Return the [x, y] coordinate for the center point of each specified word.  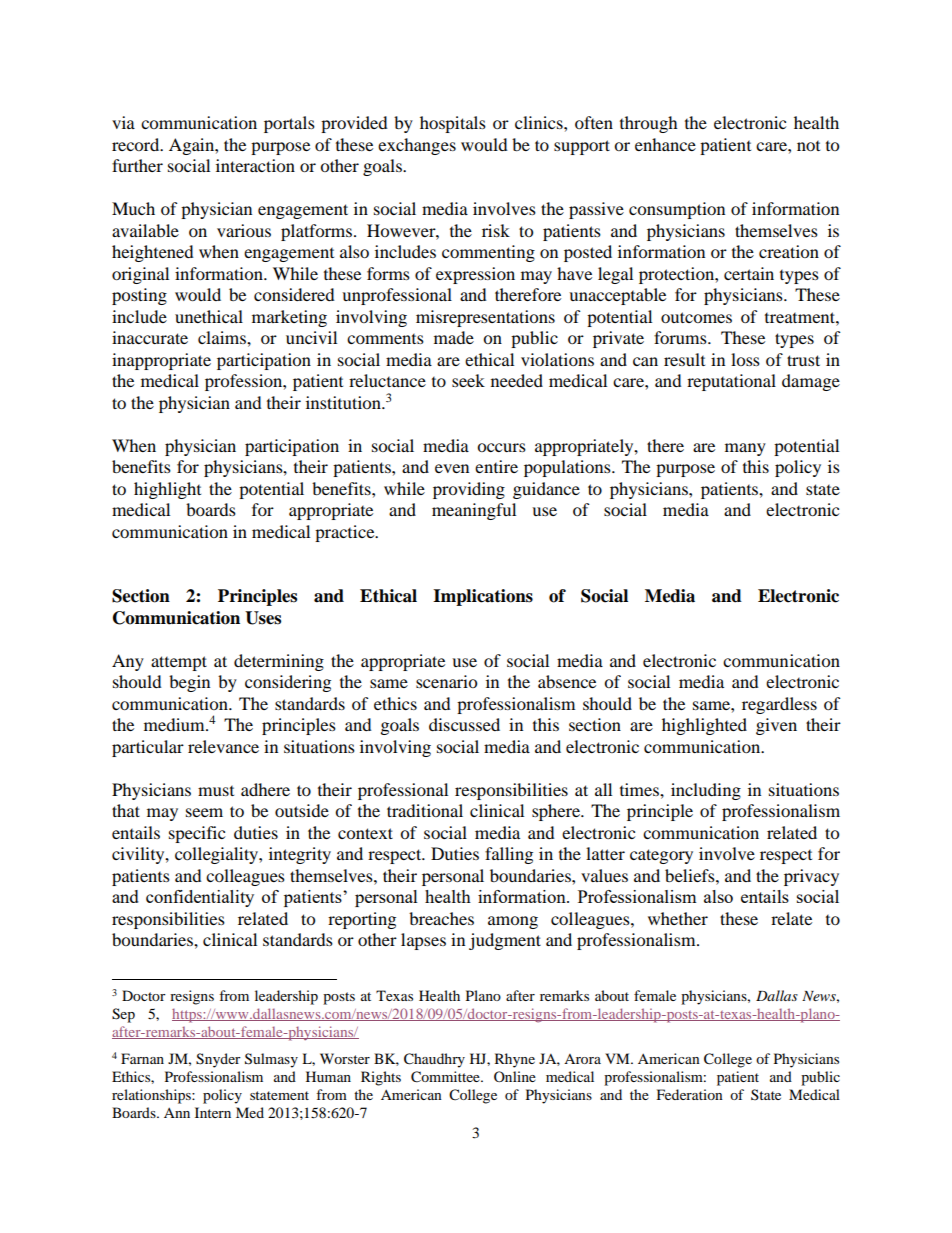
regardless [779, 705]
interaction [255, 165]
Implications [483, 597]
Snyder [218, 1060]
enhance [665, 144]
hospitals [453, 124]
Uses [263, 618]
